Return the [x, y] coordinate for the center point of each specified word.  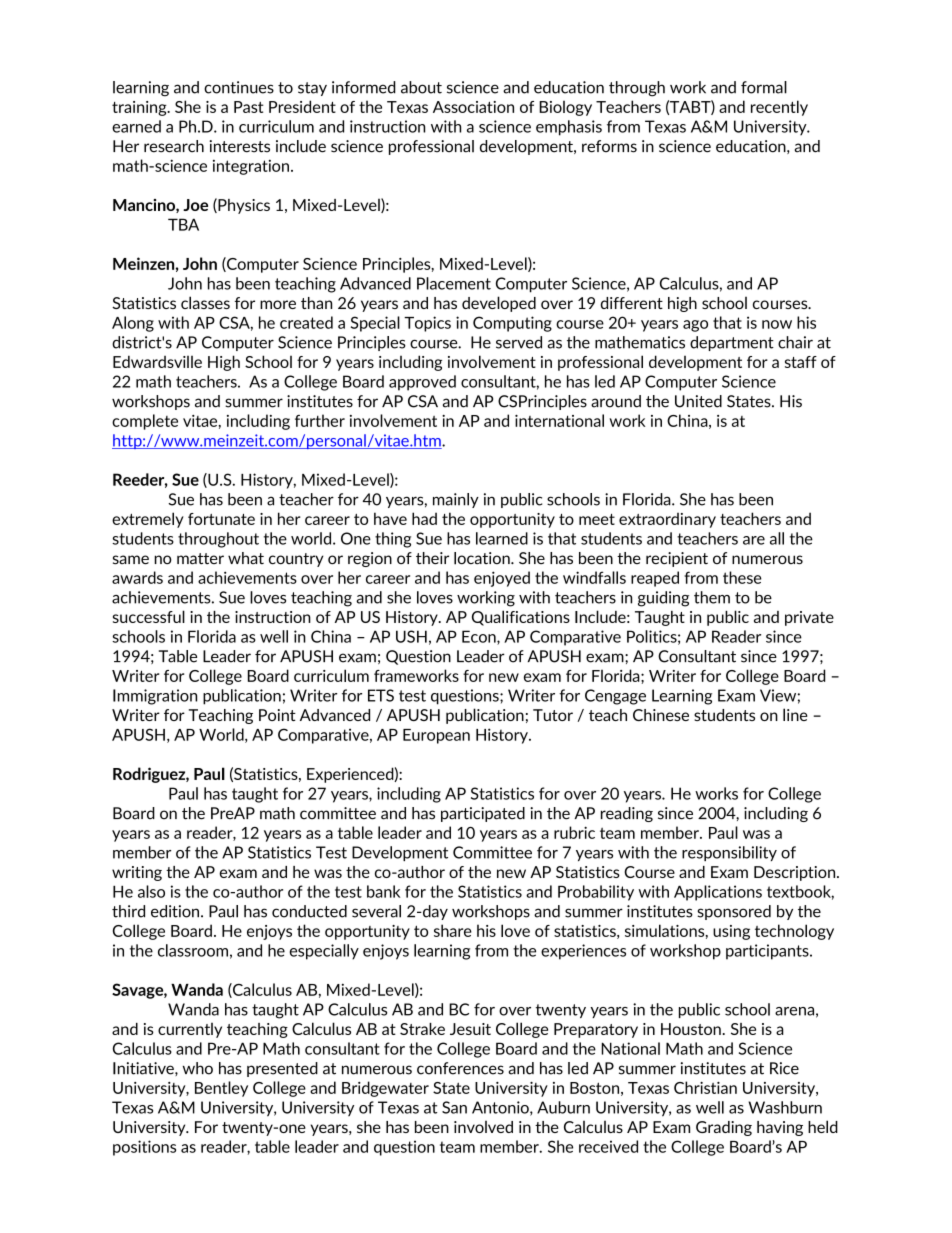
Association [473, 107]
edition [176, 911]
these [742, 577]
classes [205, 302]
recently [779, 108]
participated [483, 814]
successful [149, 616]
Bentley [221, 1089]
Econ [480, 637]
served [519, 342]
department [732, 343]
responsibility [729, 853]
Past [249, 107]
